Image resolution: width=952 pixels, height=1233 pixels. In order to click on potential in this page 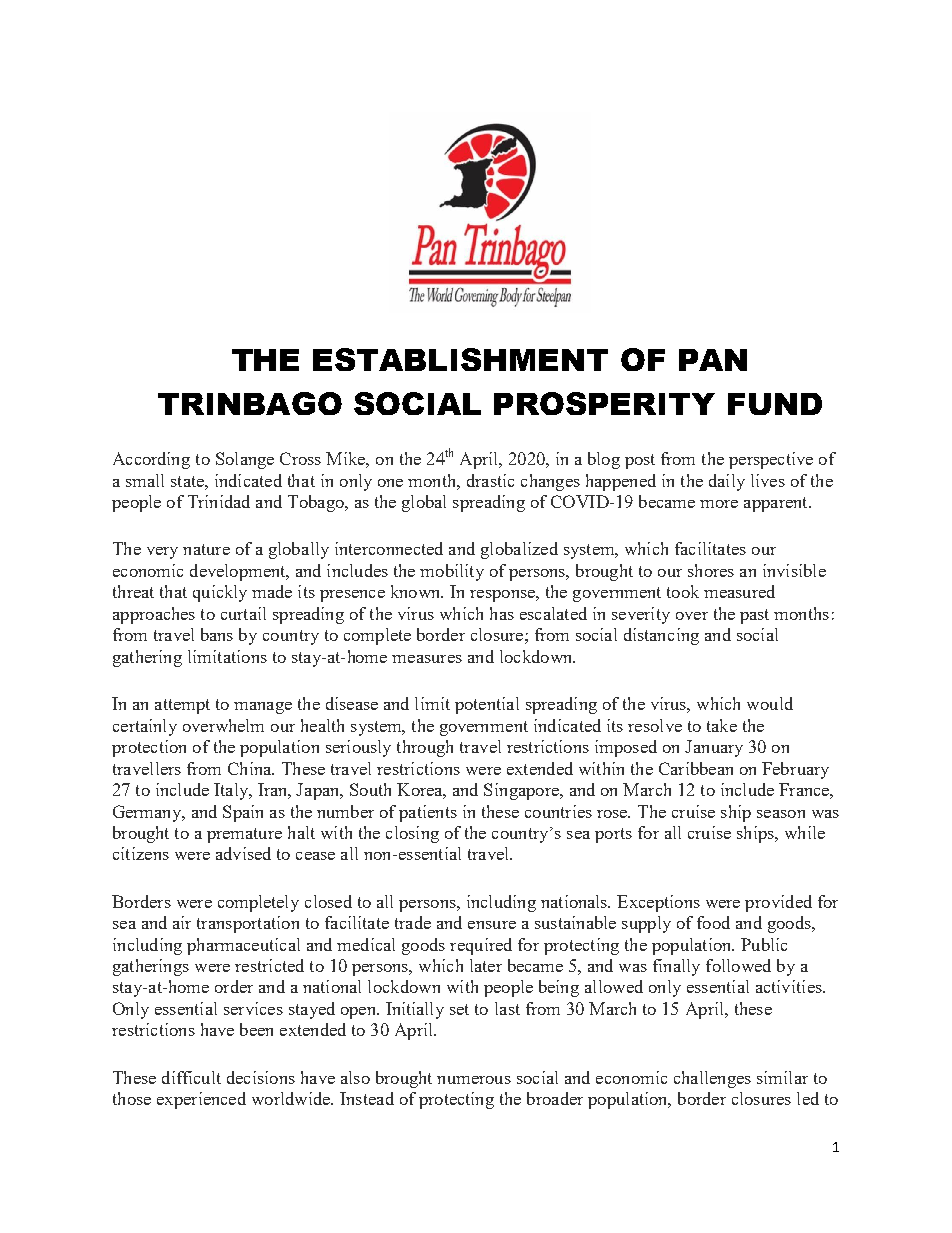, I will do `click(487, 705)`.
